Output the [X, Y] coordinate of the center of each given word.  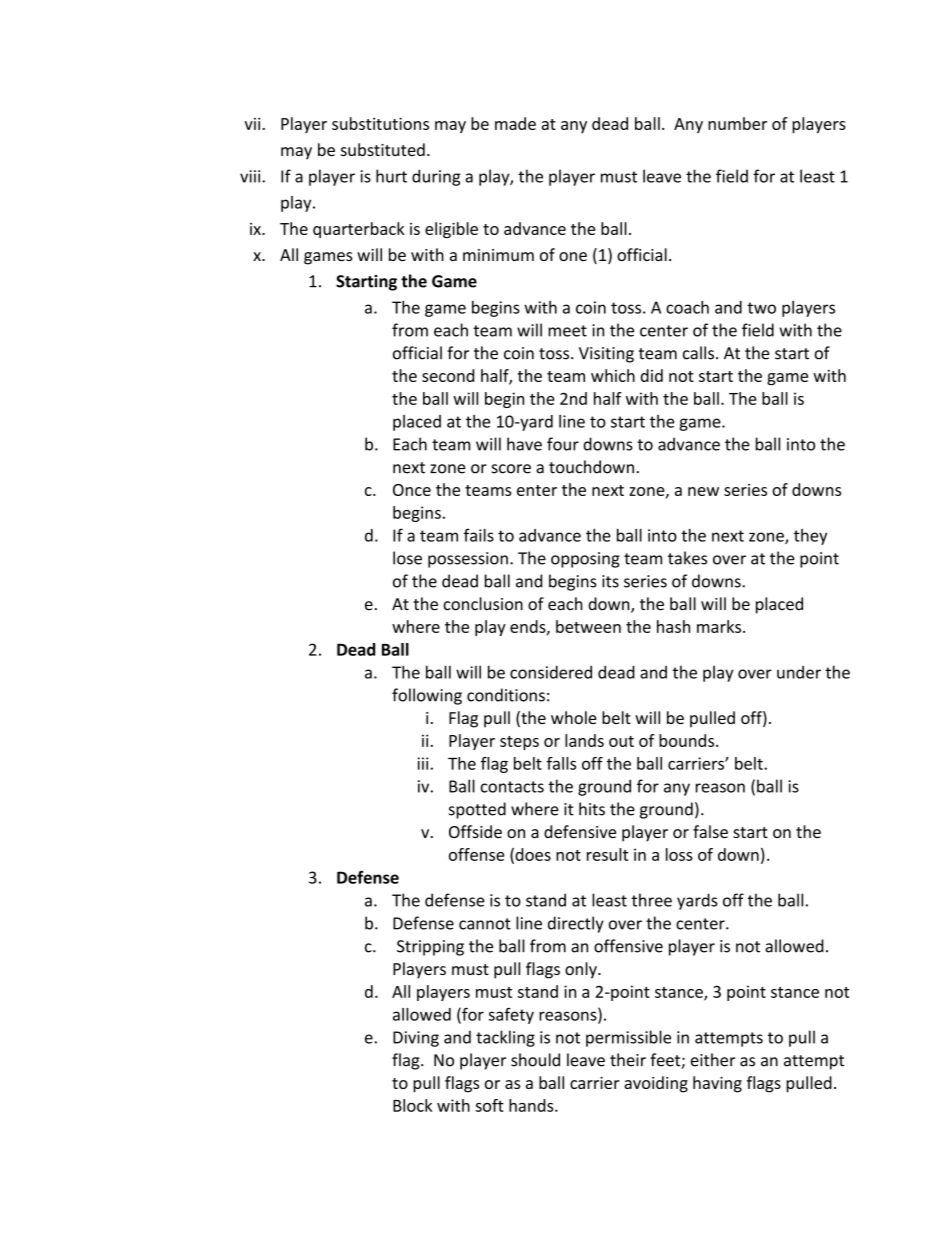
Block [412, 1105]
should [535, 1060]
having [717, 1084]
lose [407, 558]
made [515, 123]
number [737, 123]
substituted [383, 149]
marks [720, 626]
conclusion [483, 604]
